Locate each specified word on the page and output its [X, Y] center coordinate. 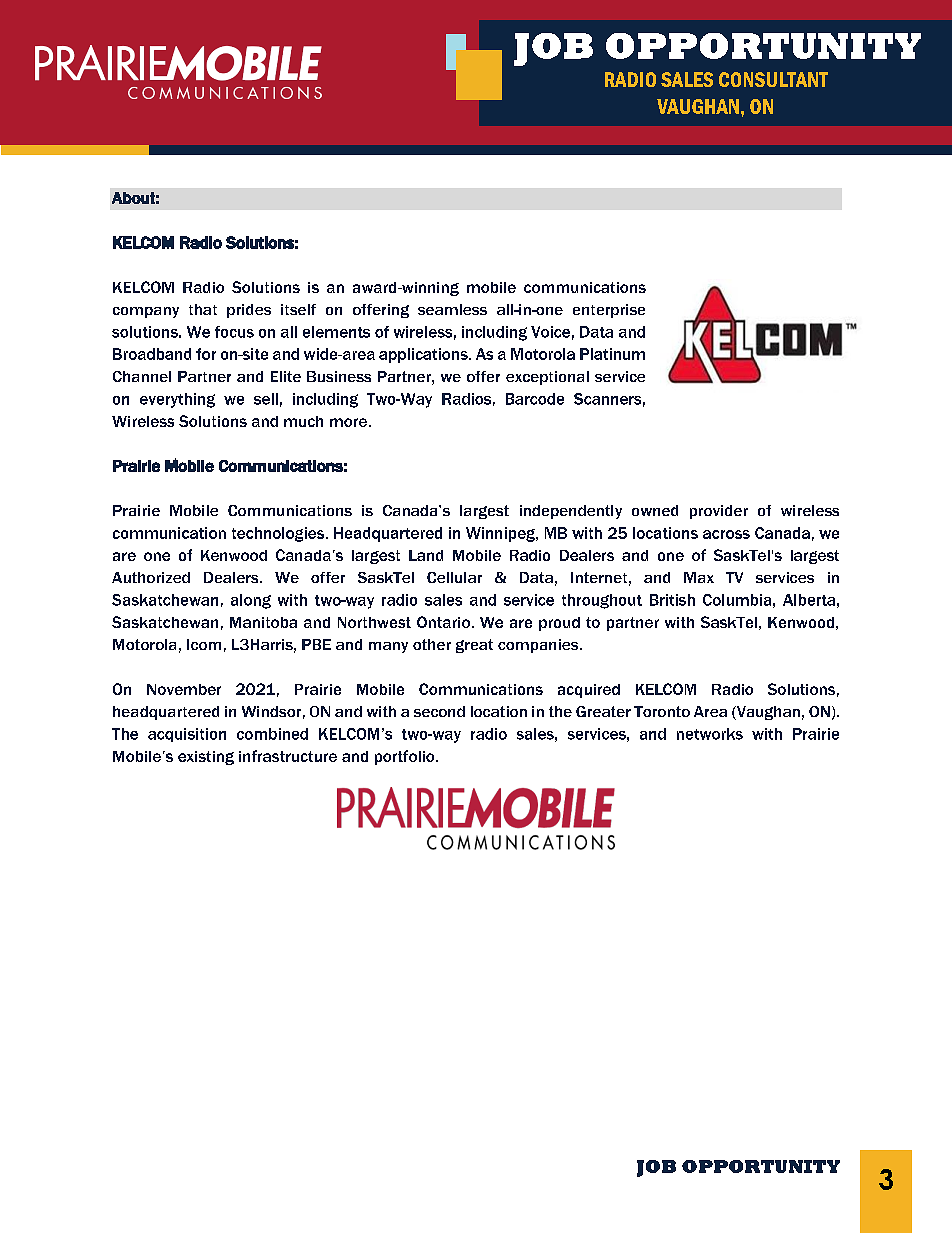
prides [249, 311]
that [203, 309]
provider [719, 512]
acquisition [187, 735]
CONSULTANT [773, 79]
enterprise [609, 311]
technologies [279, 534]
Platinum [612, 354]
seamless [452, 309]
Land [426, 555]
